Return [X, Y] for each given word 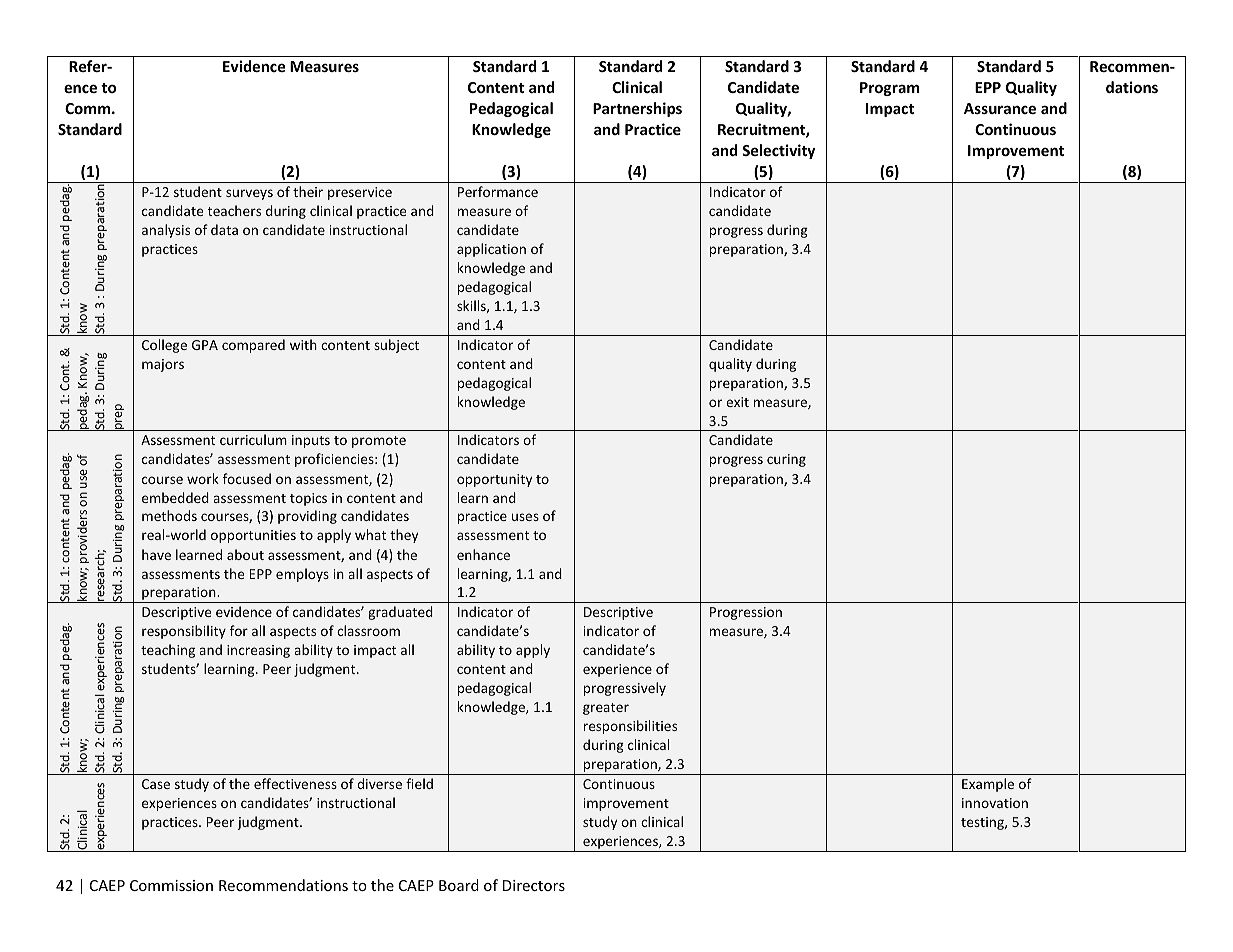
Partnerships [637, 109]
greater [606, 709]
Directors [534, 885]
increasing [258, 651]
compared [253, 346]
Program [890, 89]
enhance [483, 554]
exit [737, 402]
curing [786, 460]
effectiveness [295, 783]
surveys [249, 194]
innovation [995, 803]
